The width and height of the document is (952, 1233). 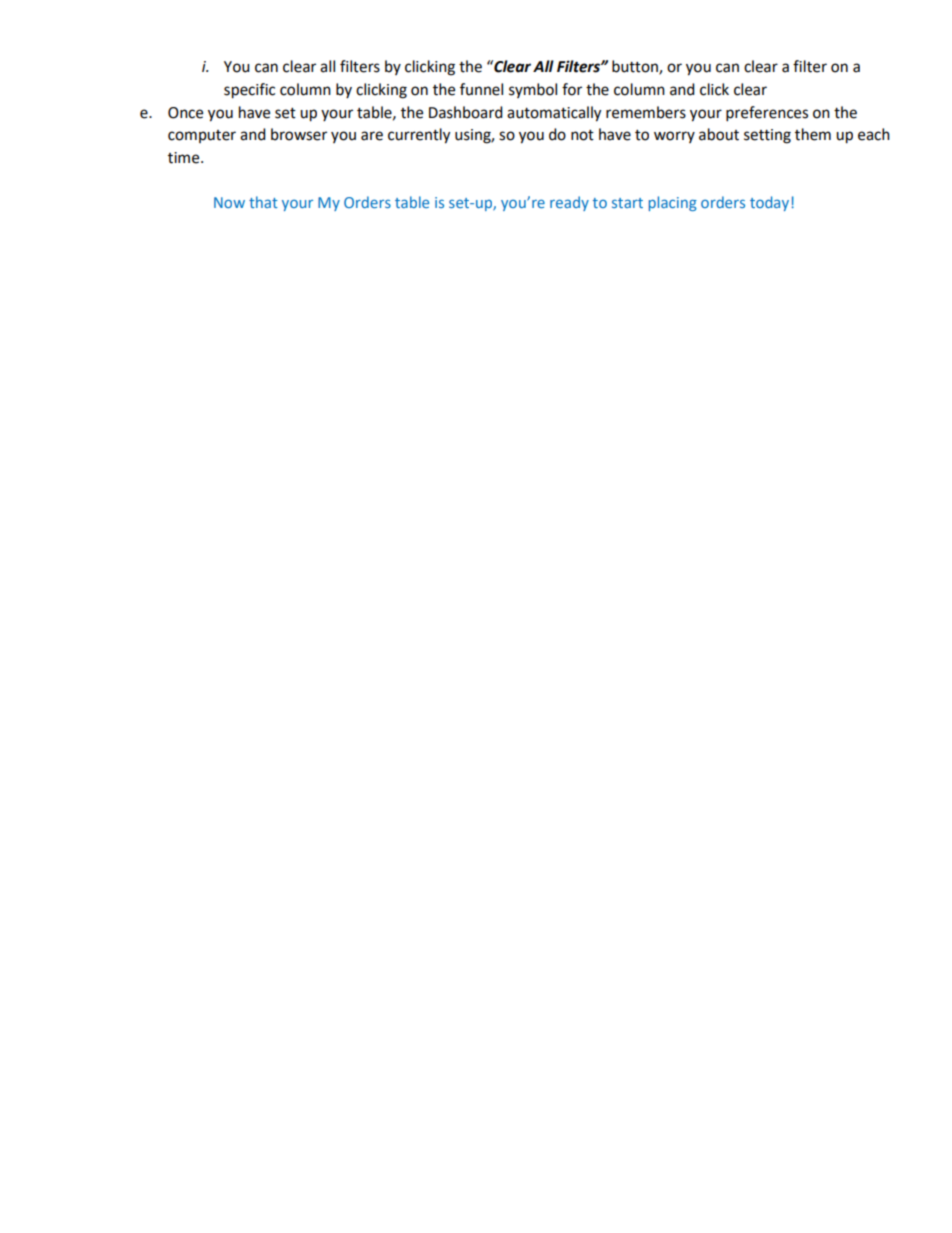 I want to click on that, so click(x=263, y=202).
